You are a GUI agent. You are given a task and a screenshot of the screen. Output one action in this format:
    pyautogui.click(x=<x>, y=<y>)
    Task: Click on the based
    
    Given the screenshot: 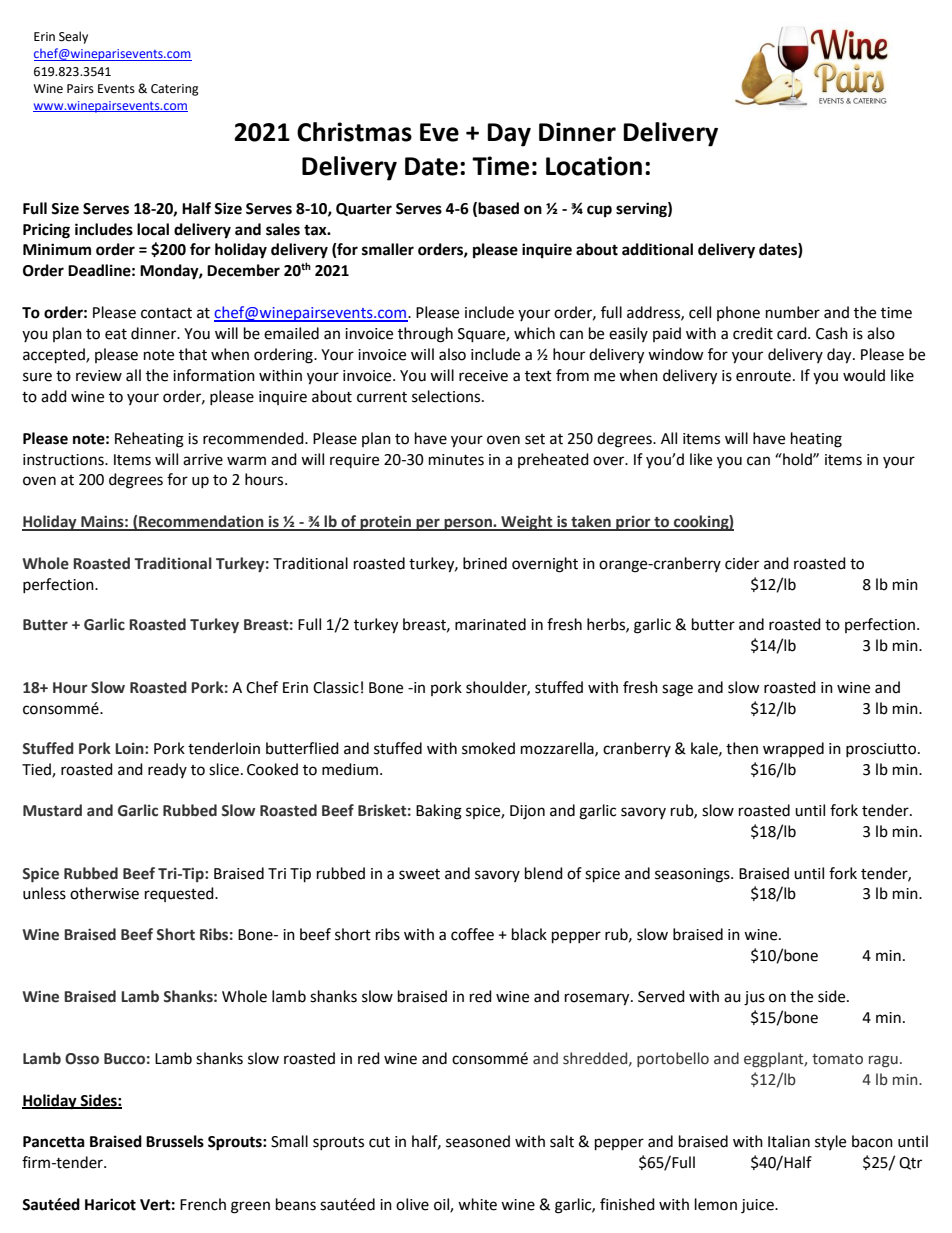 What is the action you would take?
    pyautogui.click(x=498, y=208)
